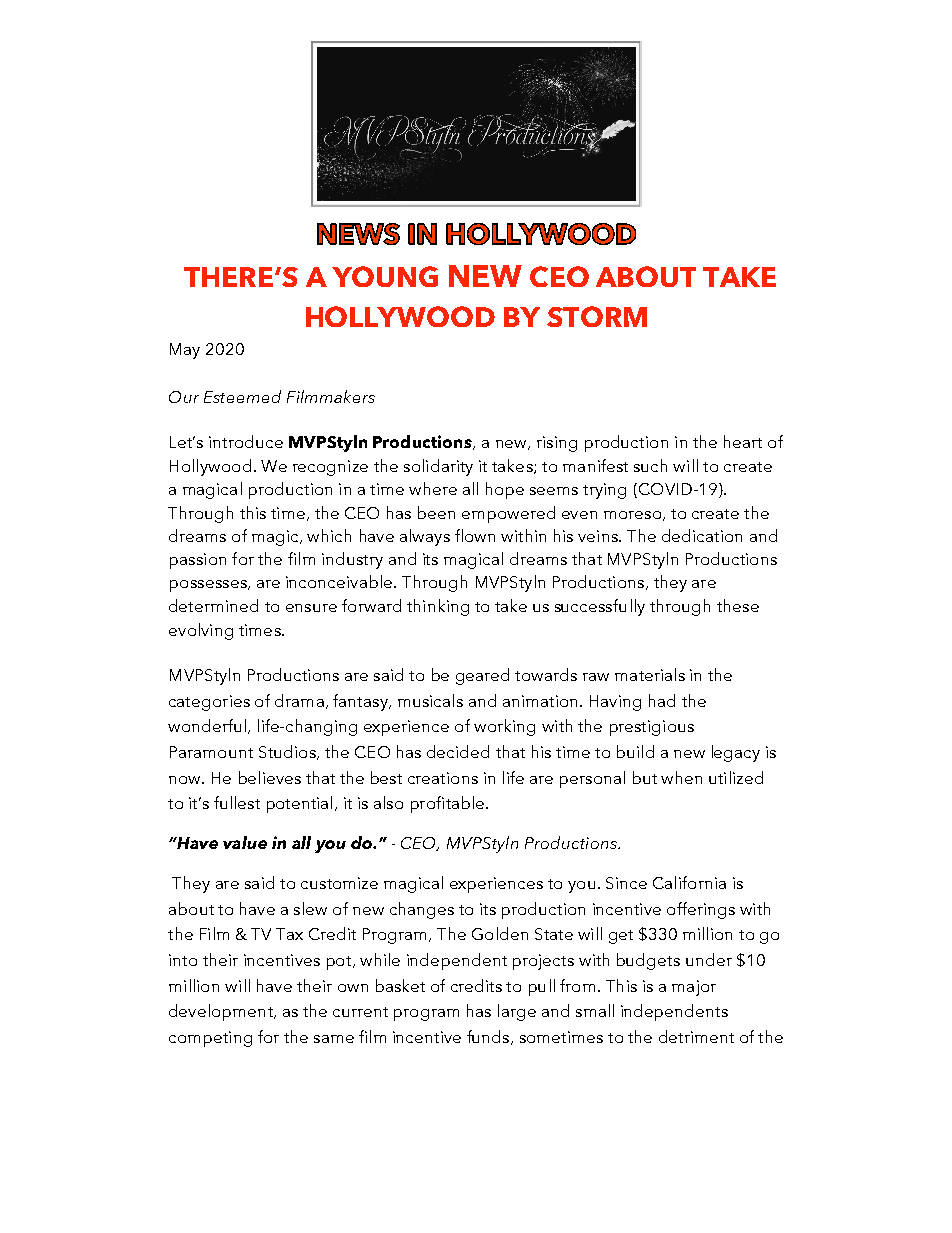 The image size is (952, 1233). I want to click on May, so click(185, 351).
